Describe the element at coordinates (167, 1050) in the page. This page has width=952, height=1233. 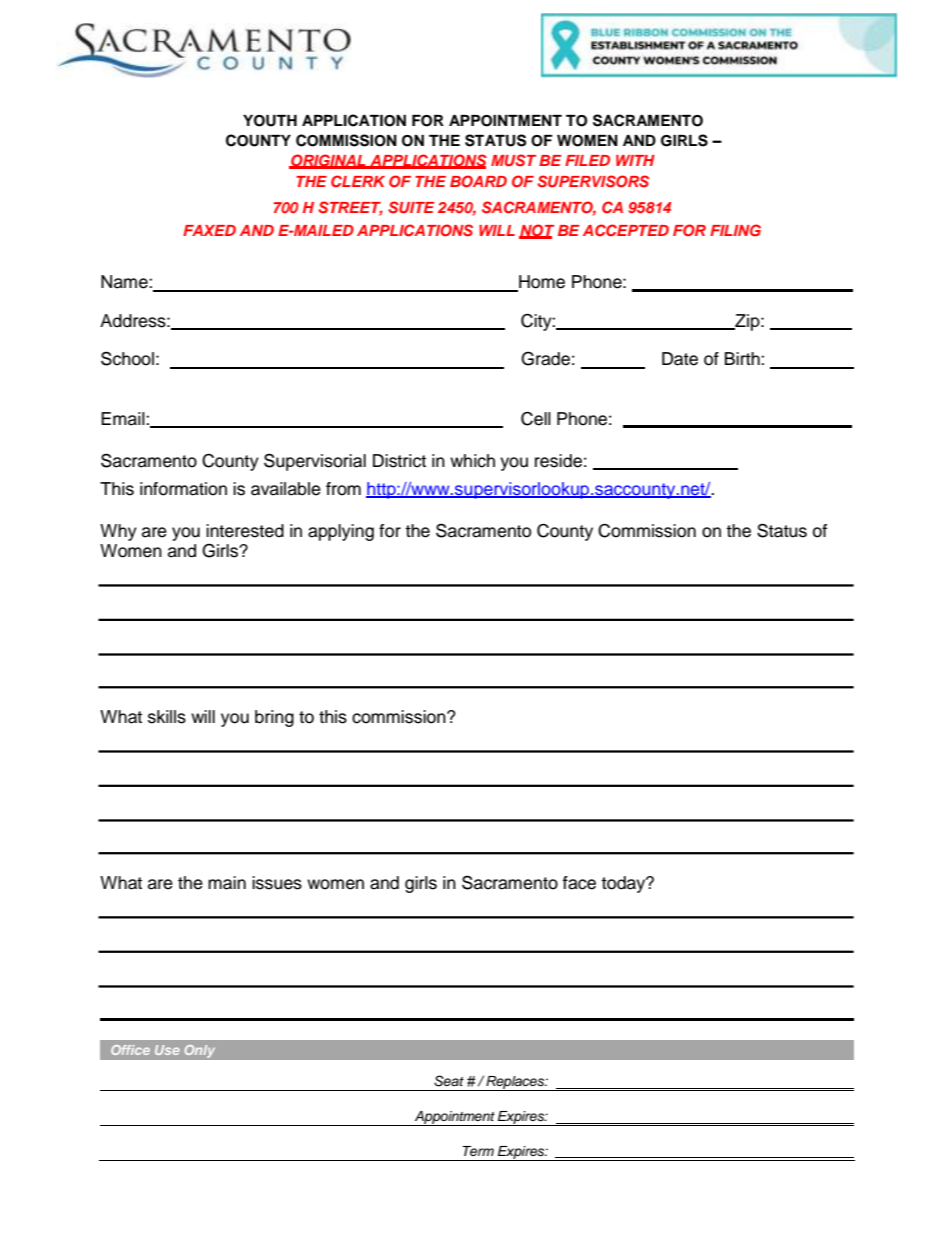
I see `Use` at that location.
